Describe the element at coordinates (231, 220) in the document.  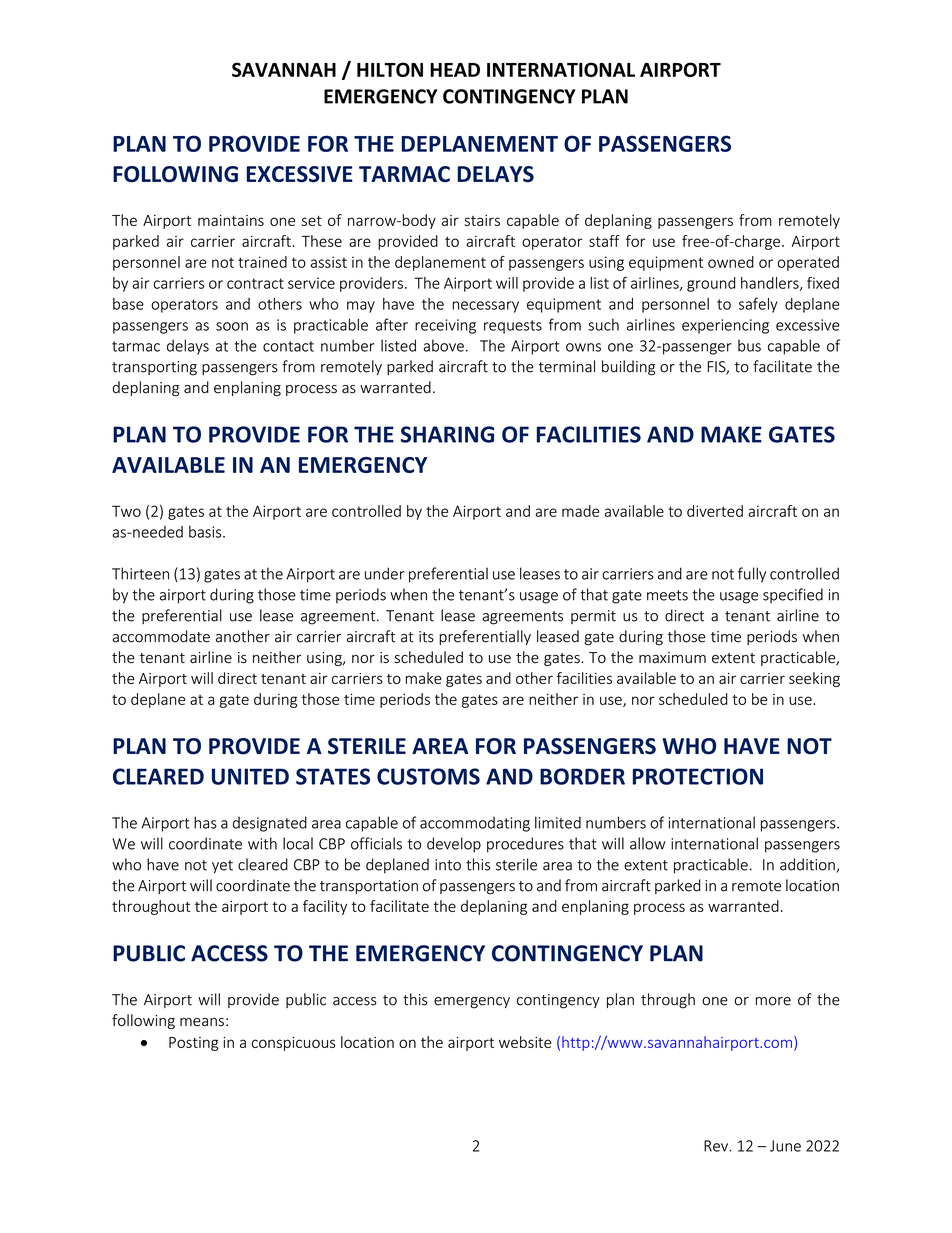
I see `maintains` at that location.
